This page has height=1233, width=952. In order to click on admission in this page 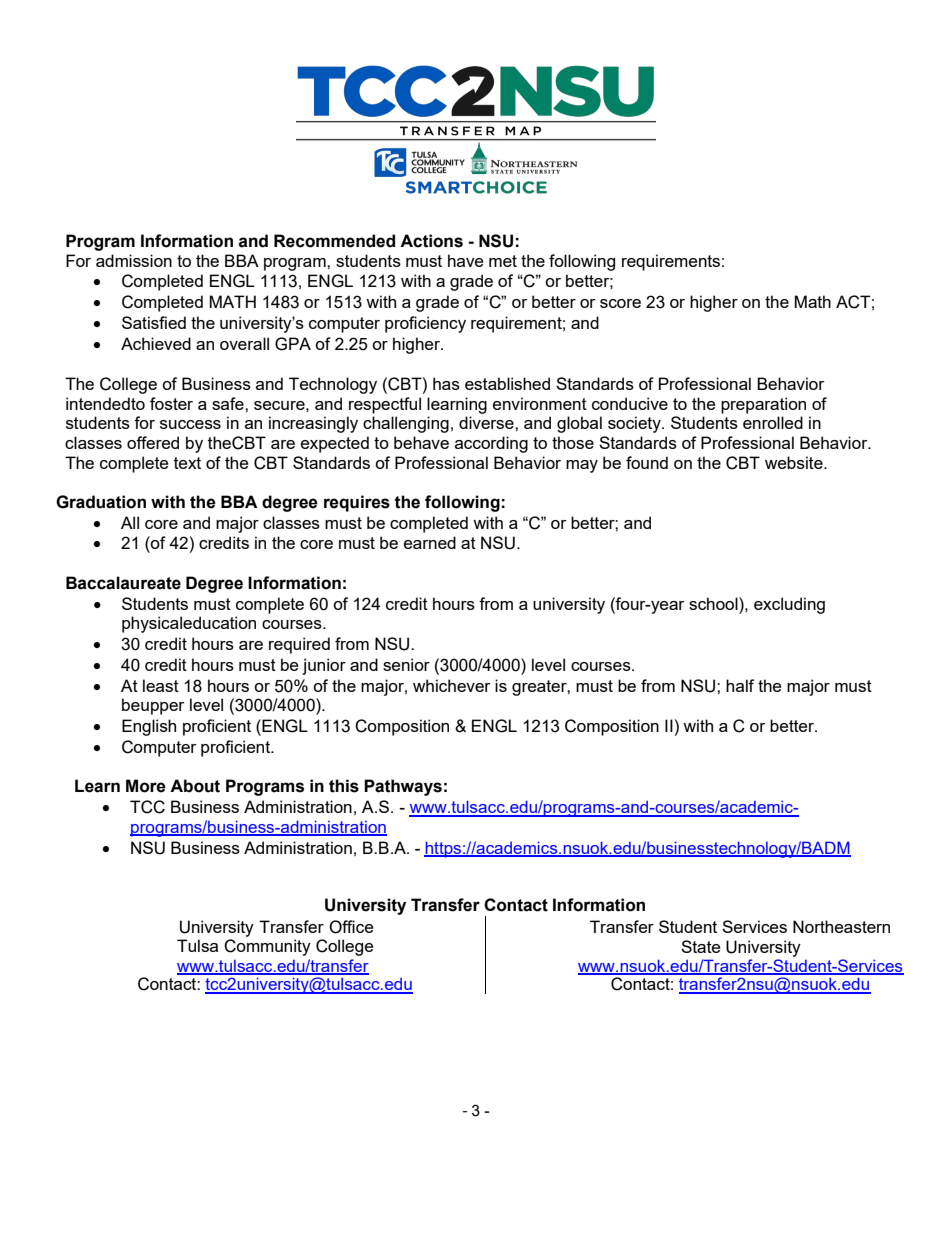, I will do `click(134, 260)`.
